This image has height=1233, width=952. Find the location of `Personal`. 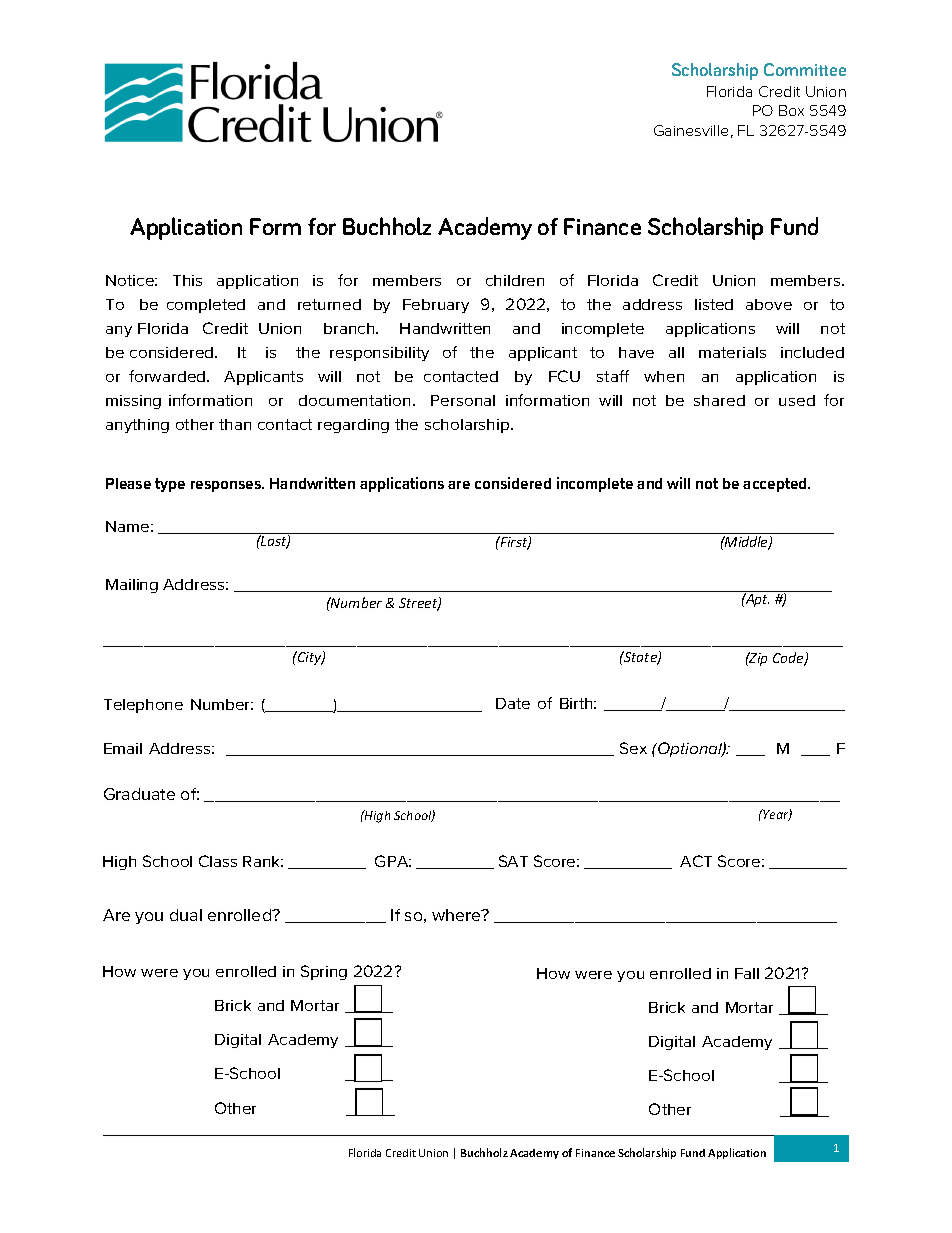

Personal is located at coordinates (463, 400).
